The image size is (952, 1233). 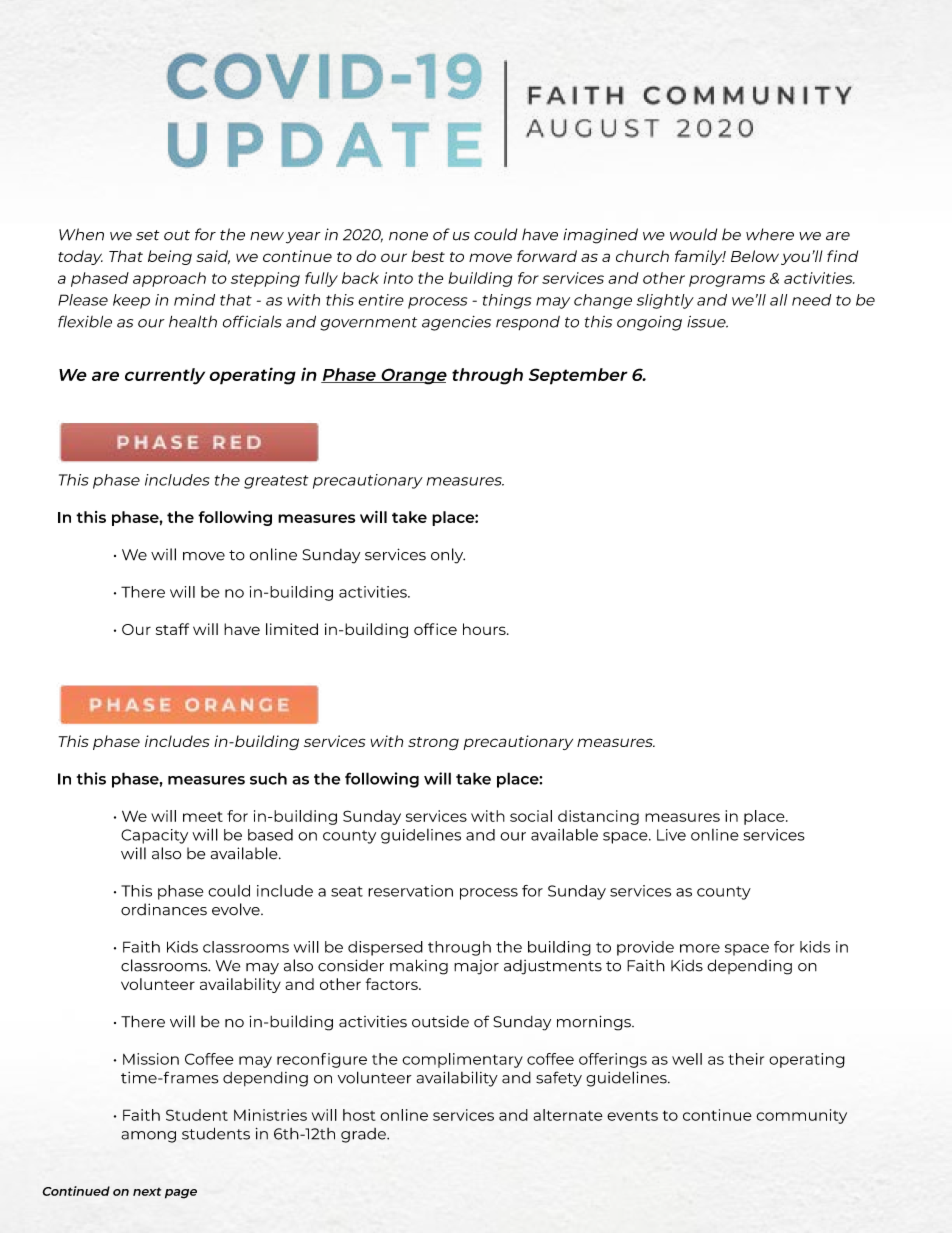 What do you see at coordinates (485, 629) in the screenshot?
I see `hours` at bounding box center [485, 629].
